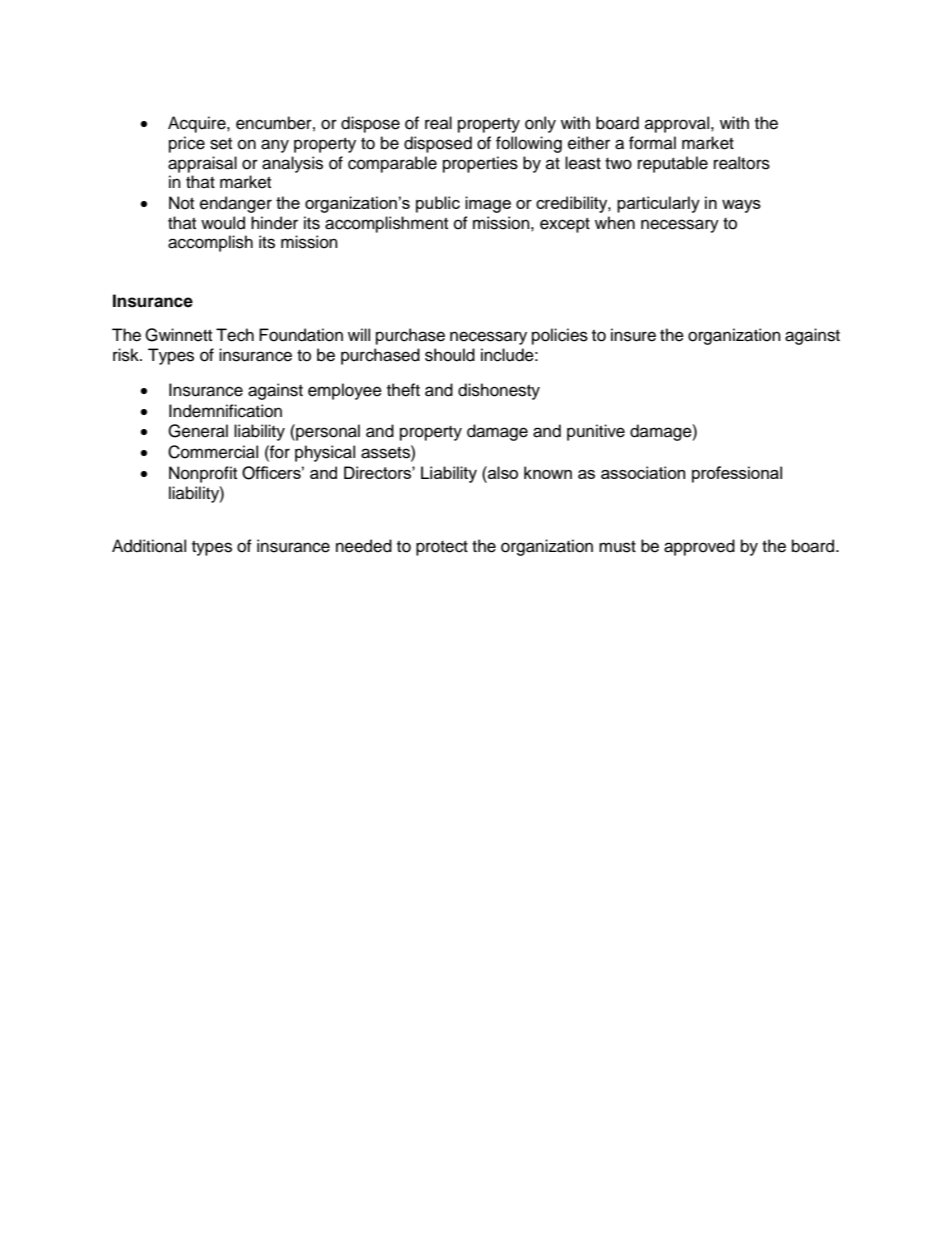 The width and height of the page is (952, 1233). Describe the element at coordinates (438, 204) in the page. I see `public` at that location.
